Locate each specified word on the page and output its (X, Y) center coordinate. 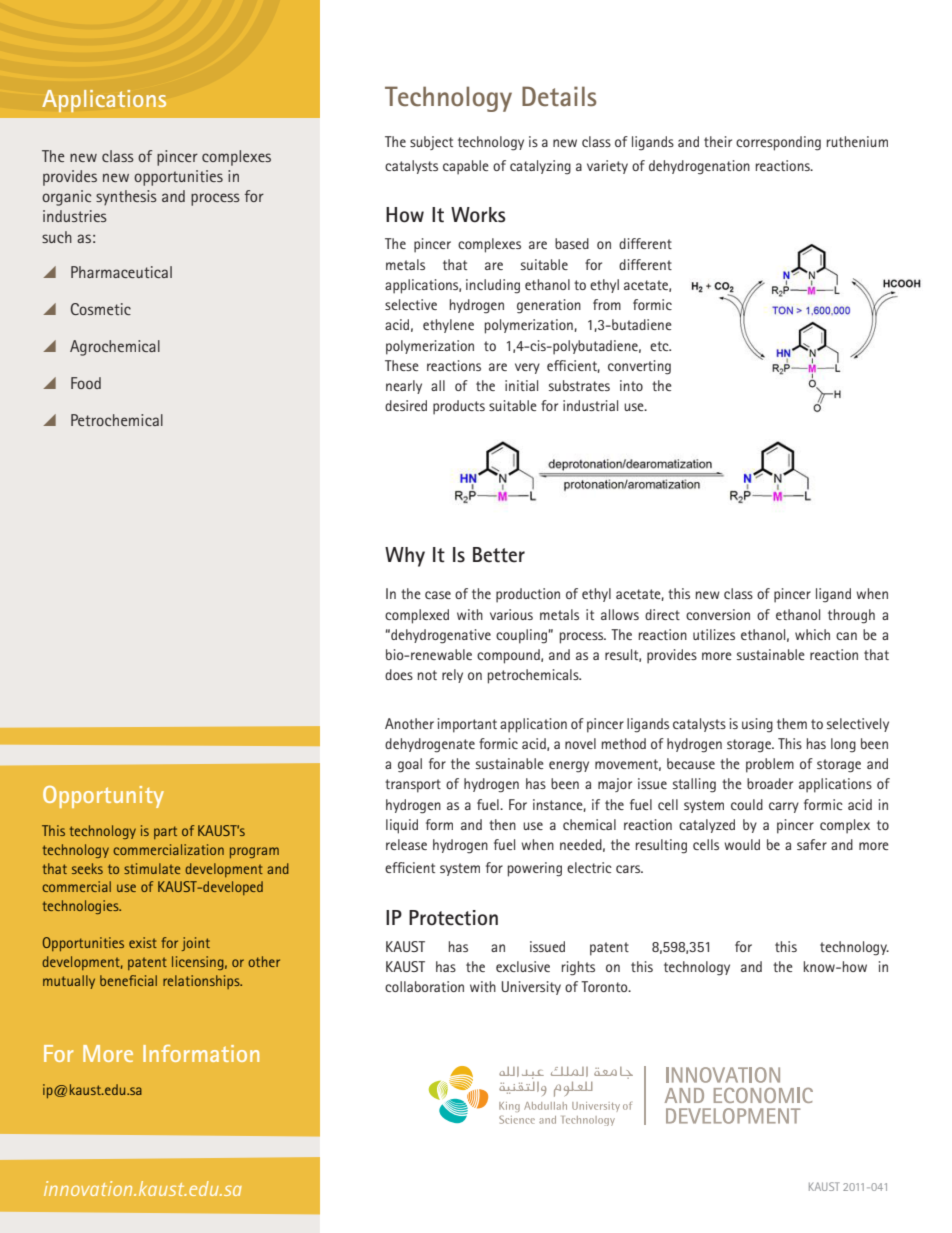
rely (452, 676)
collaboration (424, 986)
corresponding (778, 143)
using (757, 725)
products (459, 407)
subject (431, 143)
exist (143, 942)
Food (86, 383)
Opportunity (103, 797)
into (631, 385)
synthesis (126, 197)
